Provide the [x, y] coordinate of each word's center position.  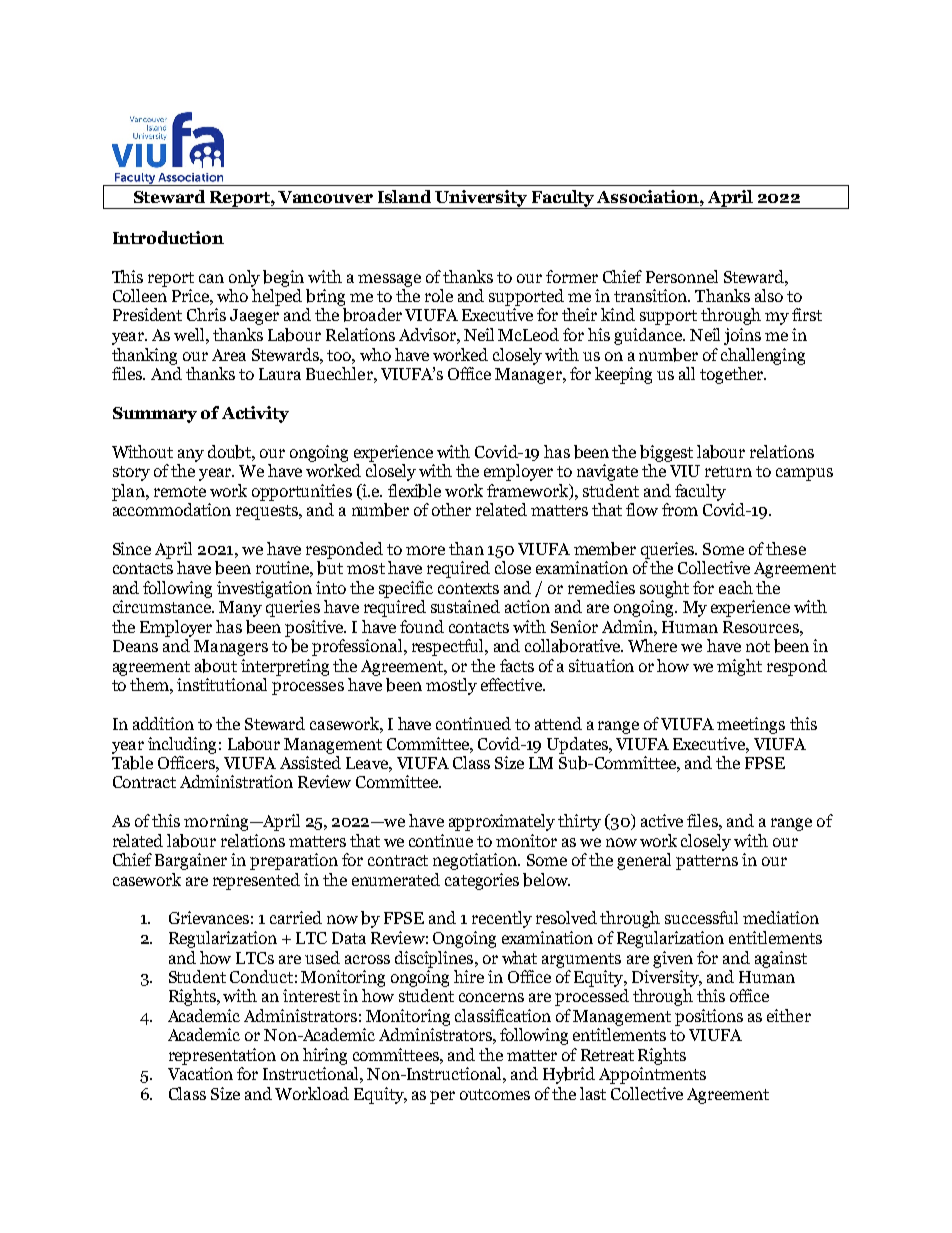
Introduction [168, 237]
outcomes [495, 1094]
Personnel [682, 276]
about [216, 666]
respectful [449, 647]
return [728, 471]
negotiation [476, 861]
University [482, 199]
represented [256, 881]
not [758, 646]
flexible [414, 491]
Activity [255, 414]
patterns [707, 862]
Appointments [652, 1075]
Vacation [200, 1073]
